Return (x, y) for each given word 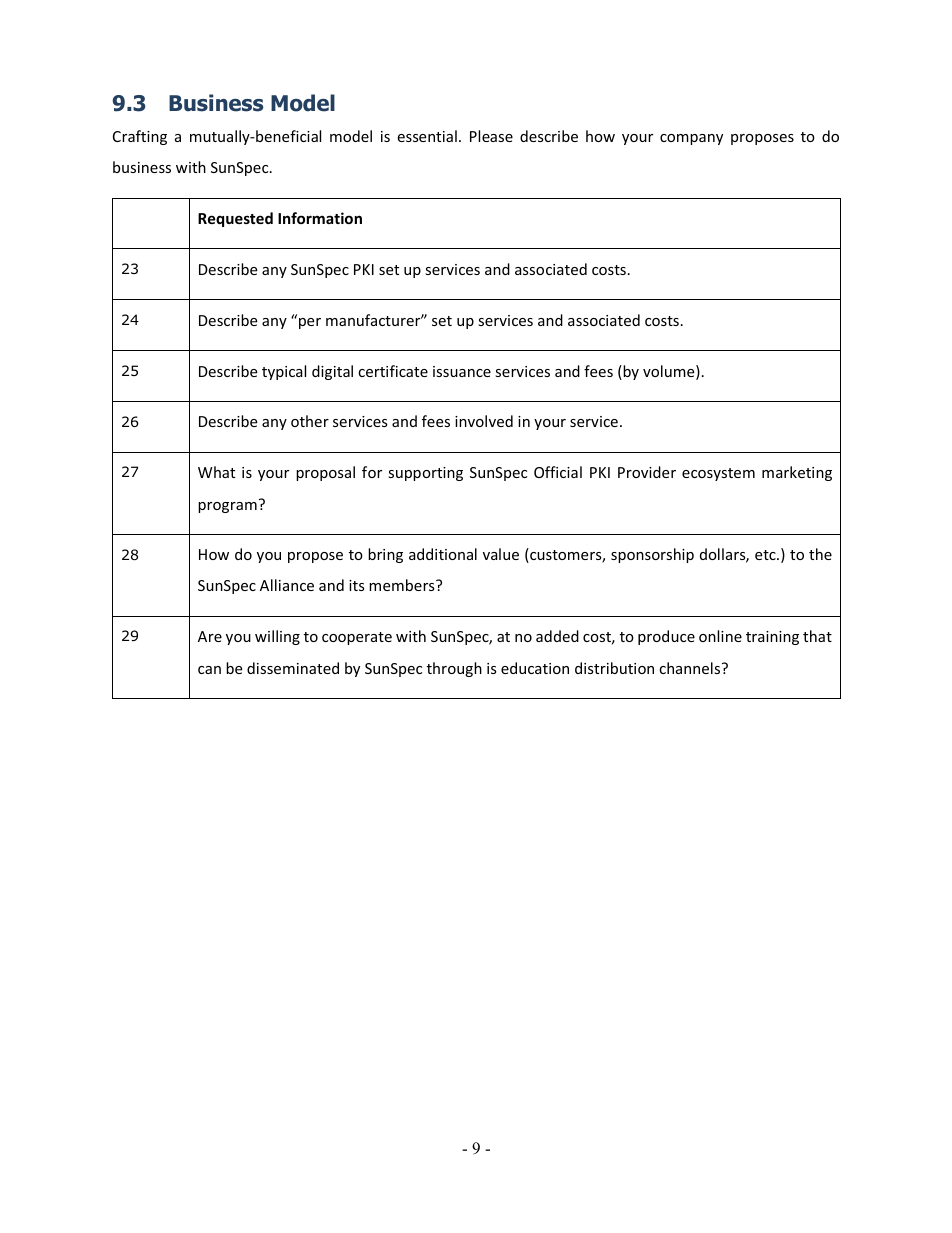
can (209, 670)
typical (284, 372)
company (691, 139)
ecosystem (718, 474)
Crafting (140, 137)
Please (491, 136)
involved (484, 421)
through (454, 669)
